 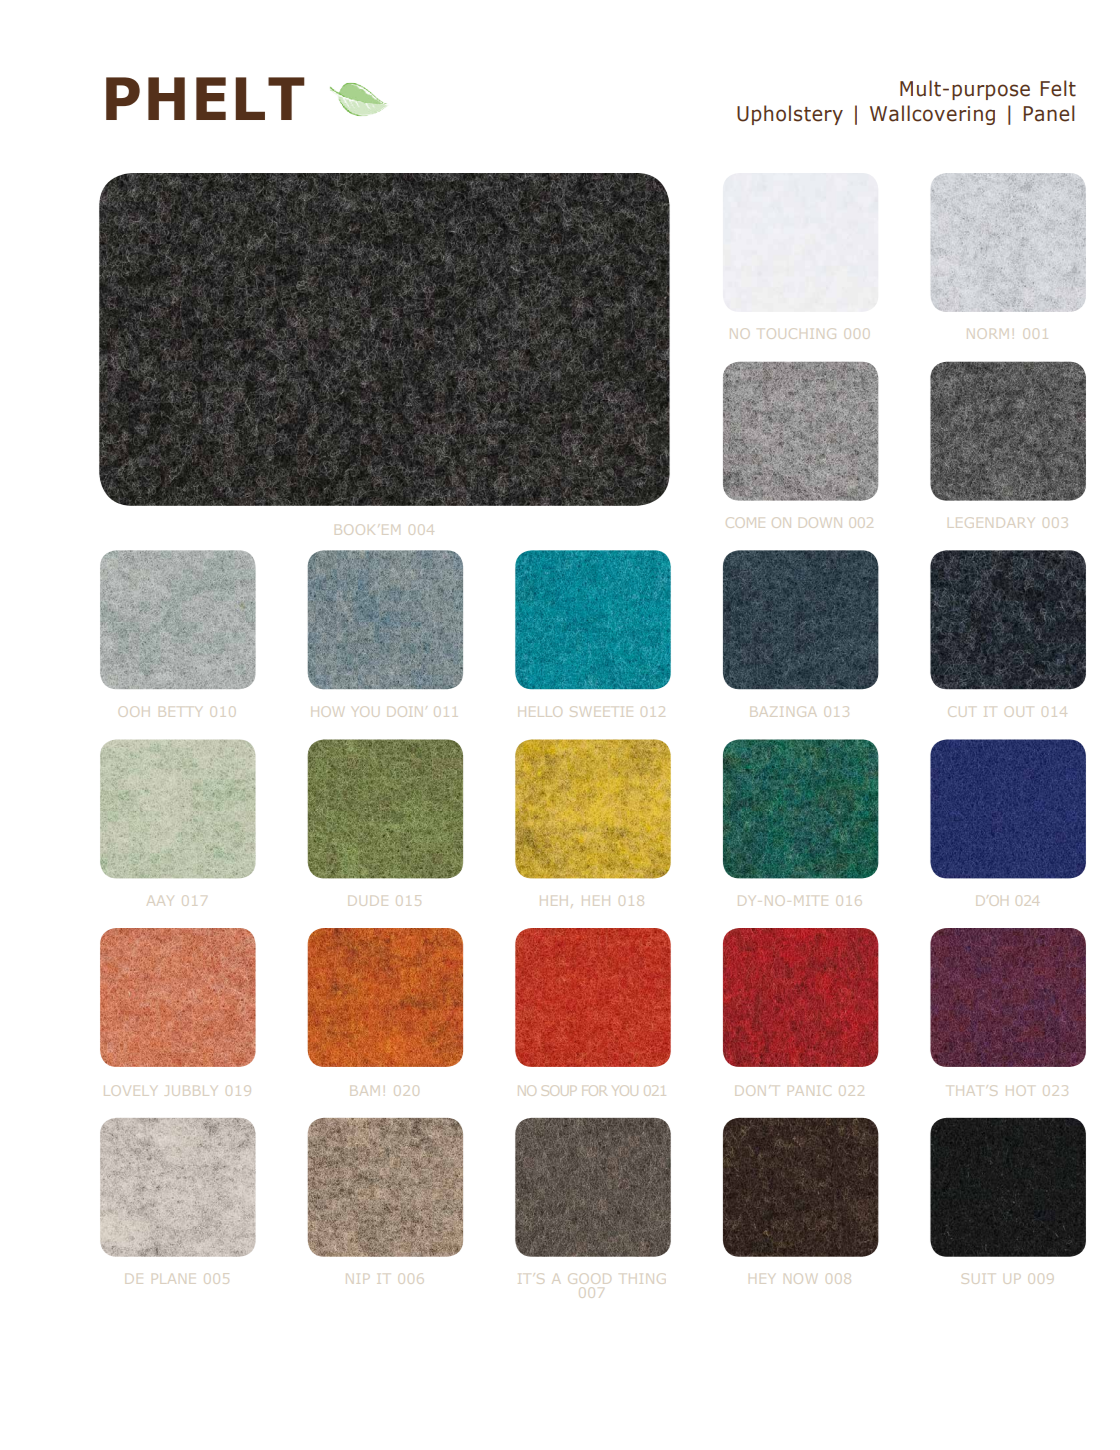 I want to click on LEGENDARY, so click(x=990, y=523).
